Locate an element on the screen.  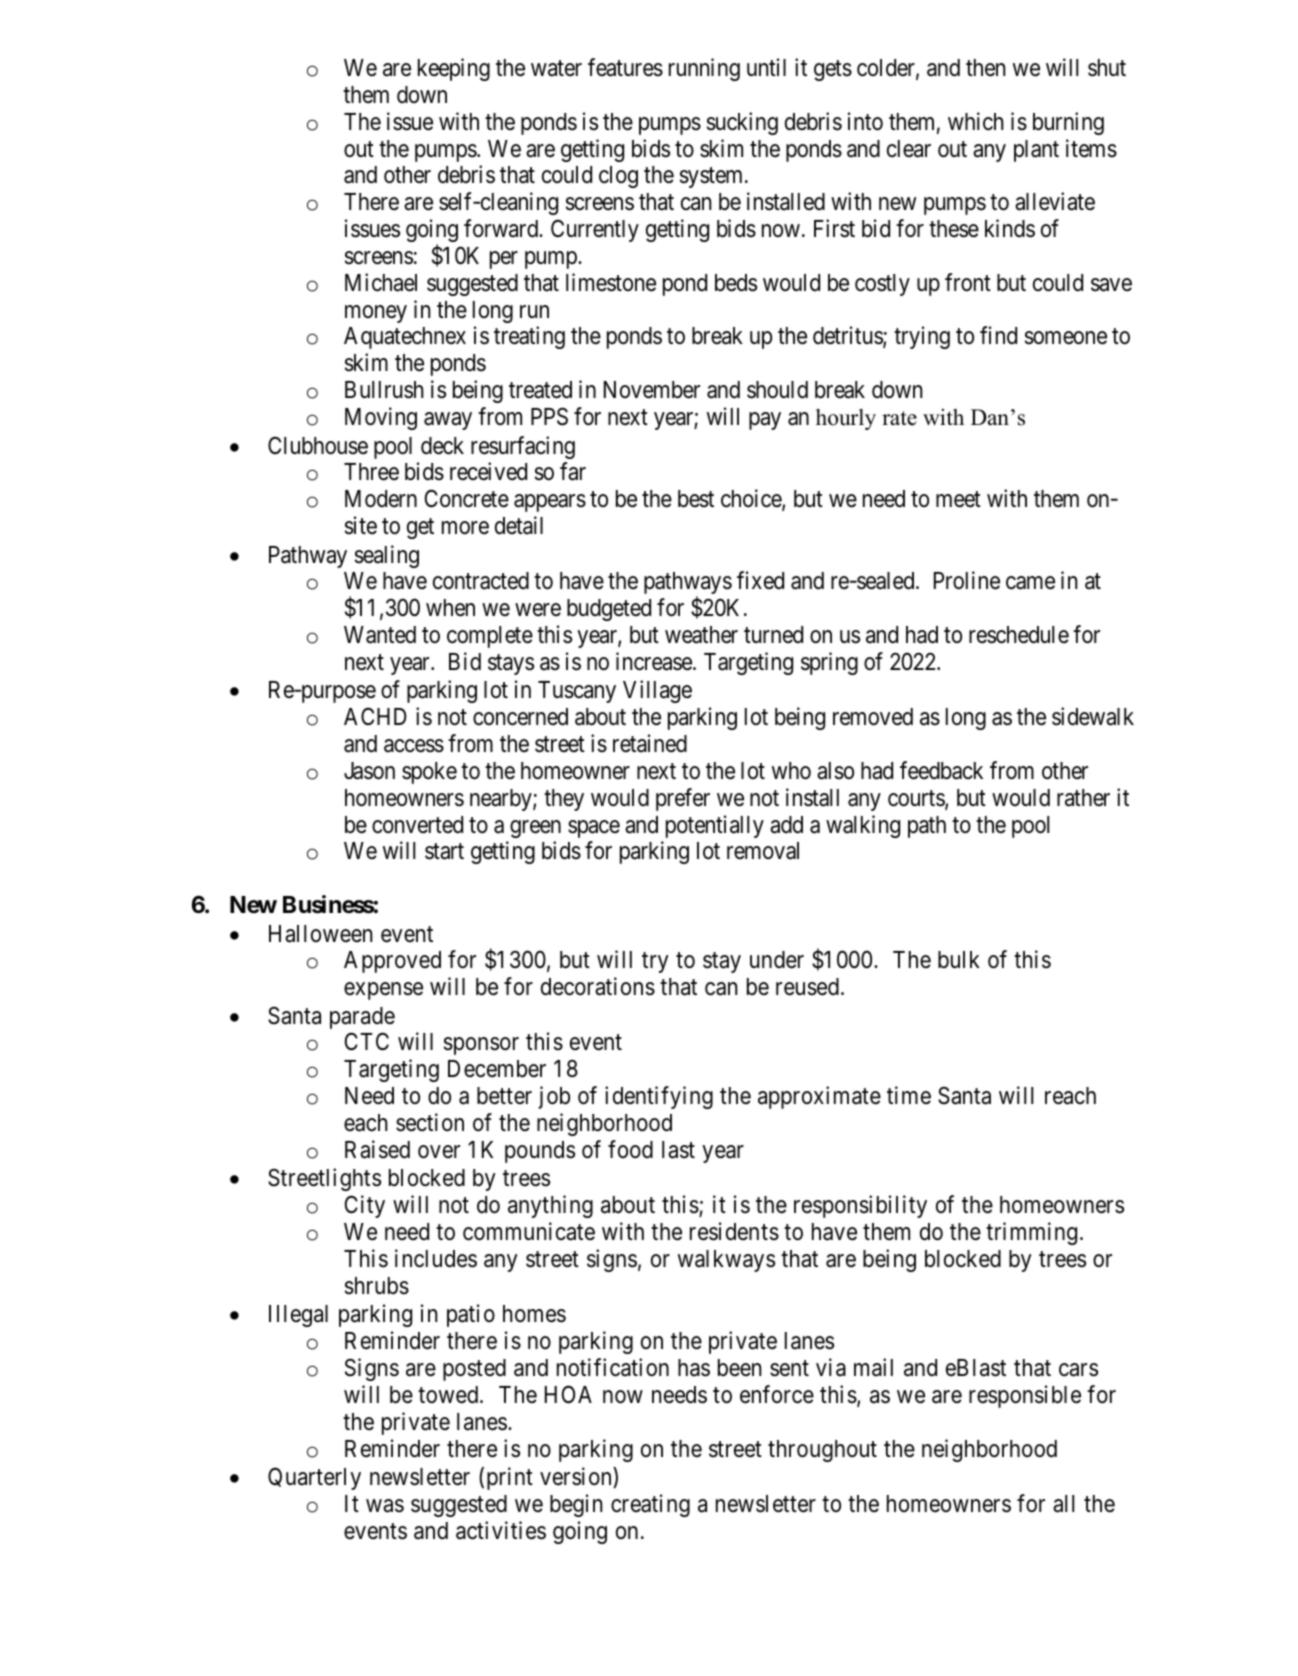
creating is located at coordinates (650, 1505).
